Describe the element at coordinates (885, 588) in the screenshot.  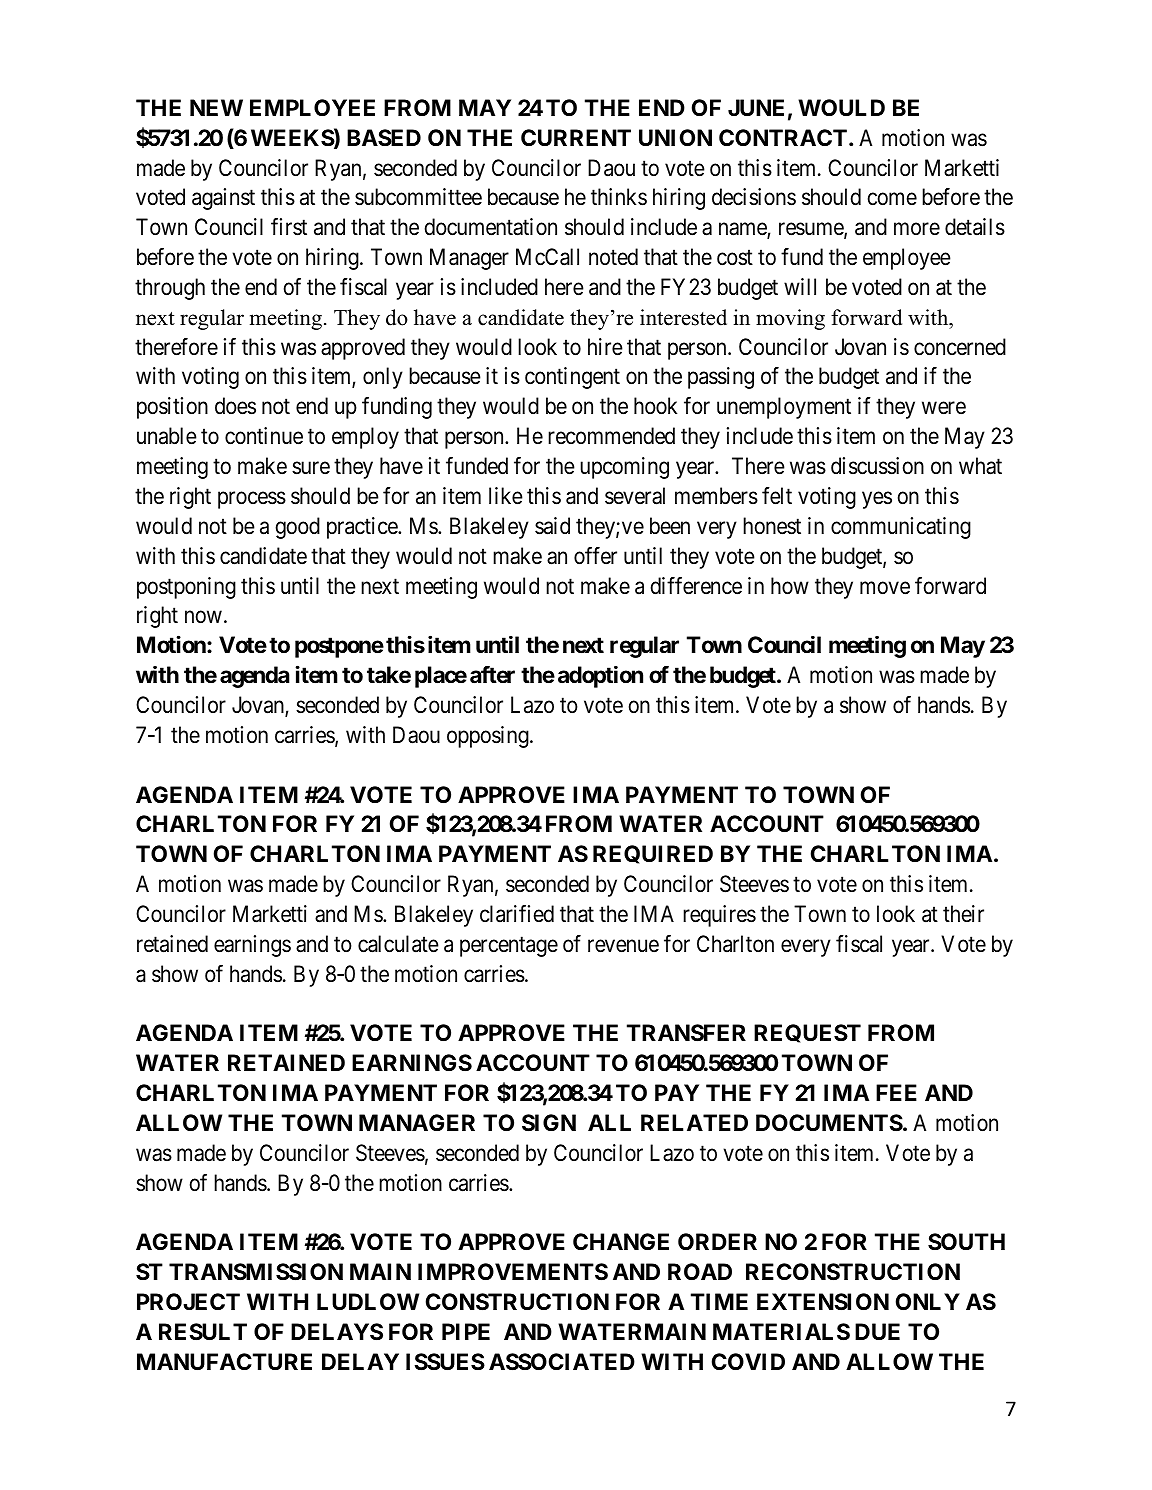
I see `move` at that location.
